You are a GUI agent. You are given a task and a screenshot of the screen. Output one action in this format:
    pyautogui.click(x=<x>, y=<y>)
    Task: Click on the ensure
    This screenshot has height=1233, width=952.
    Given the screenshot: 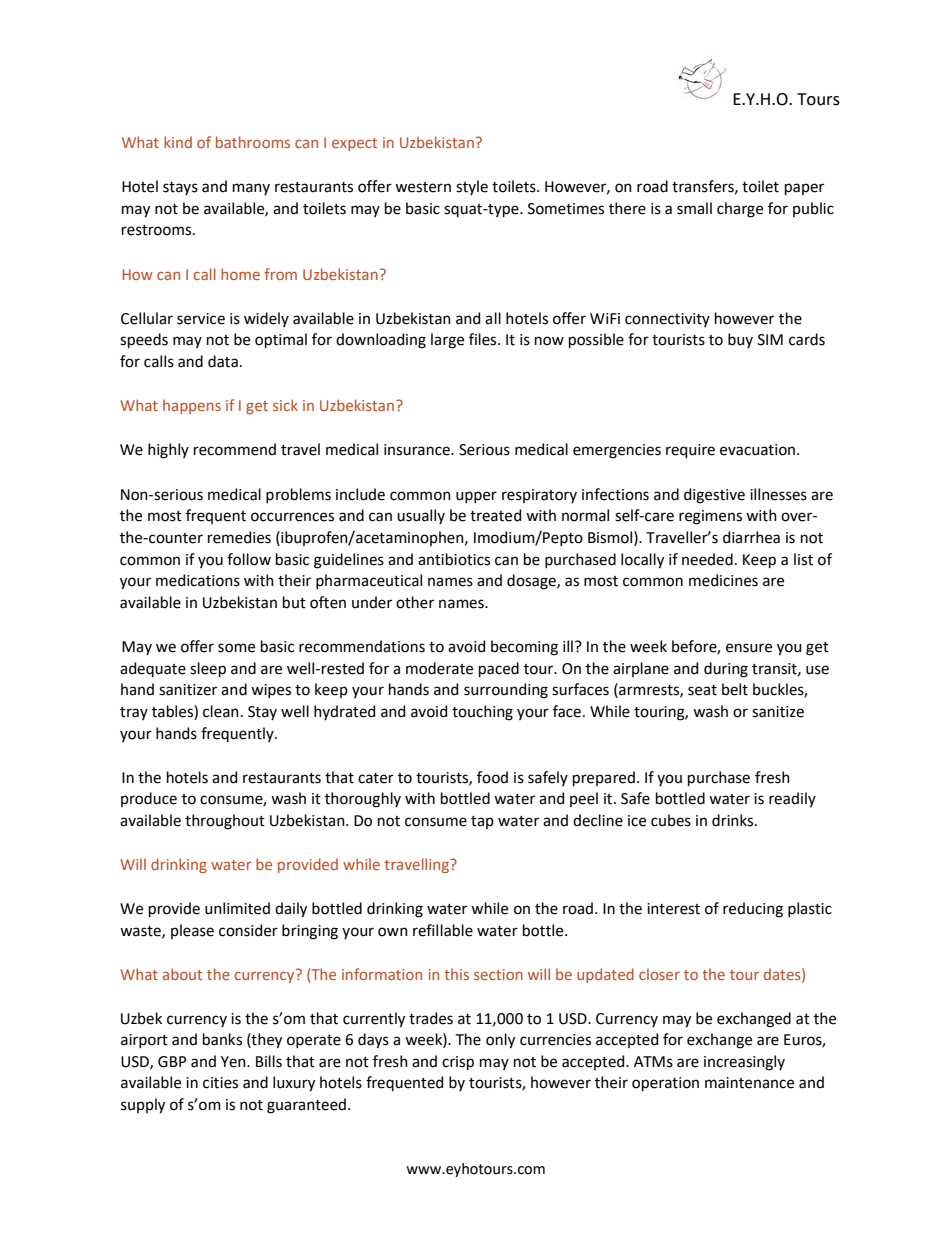 What is the action you would take?
    pyautogui.click(x=749, y=648)
